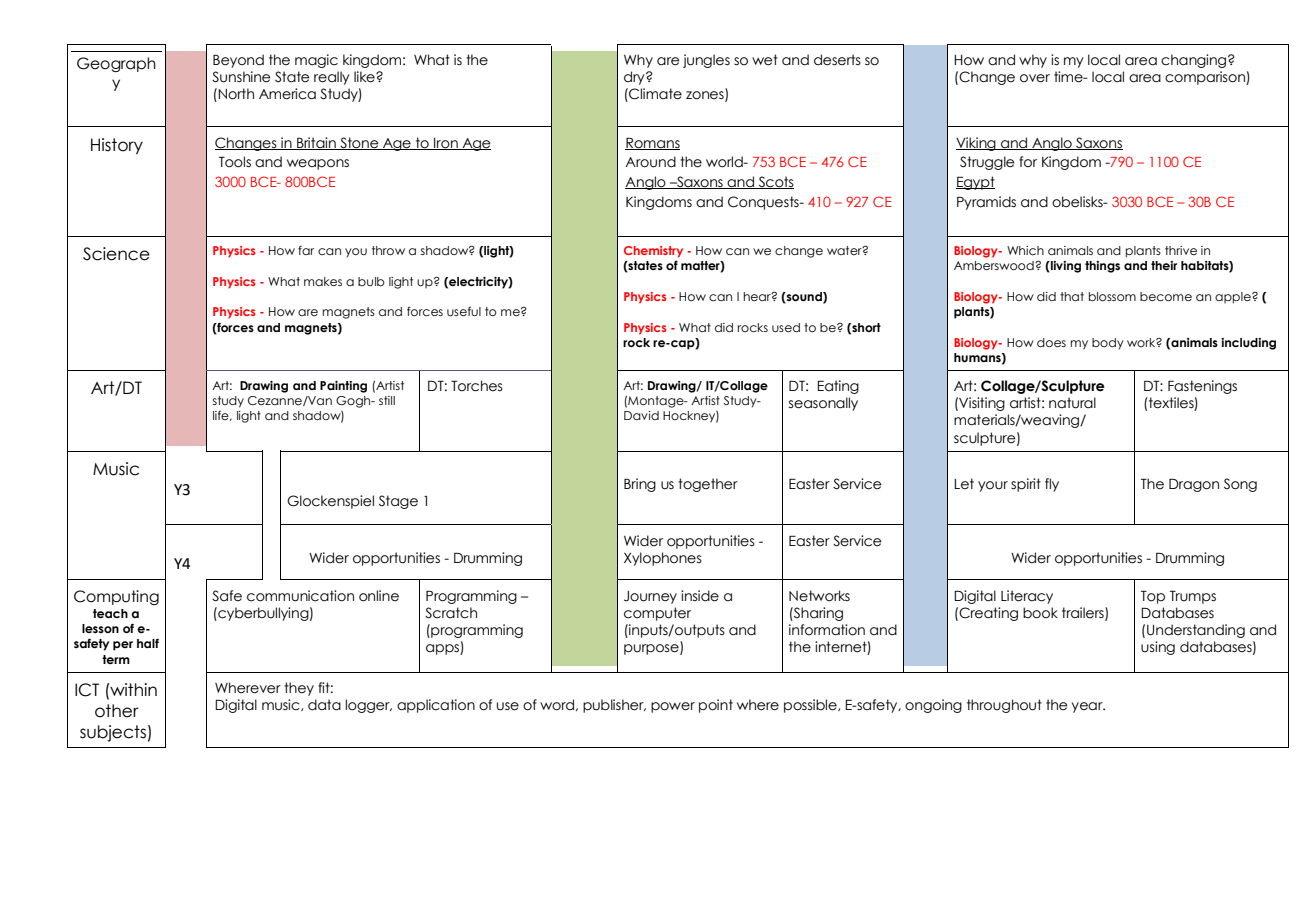  Describe the element at coordinates (823, 404) in the document. I see `seasonally` at that location.
